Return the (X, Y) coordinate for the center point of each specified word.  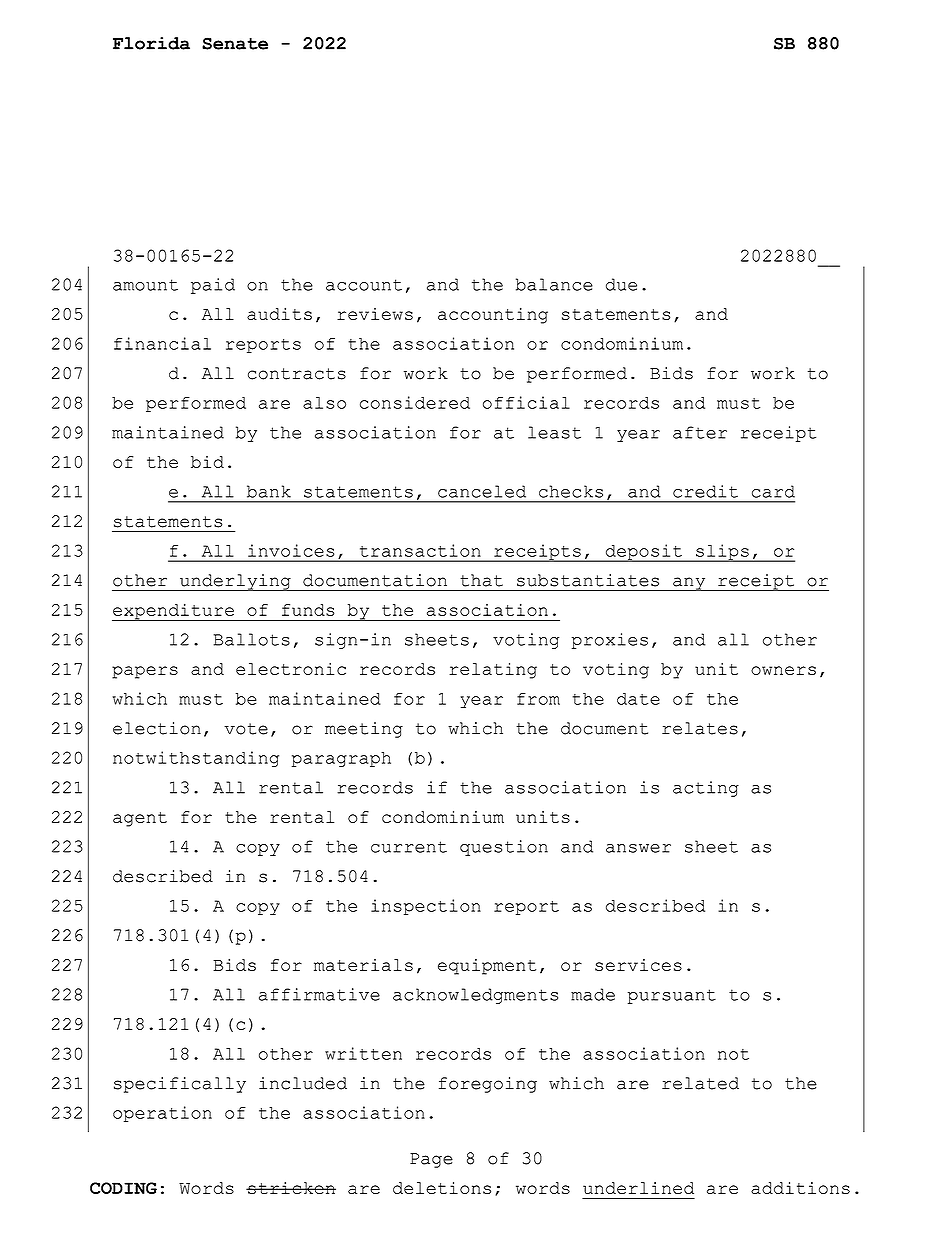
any (689, 584)
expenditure (174, 612)
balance (554, 284)
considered (415, 402)
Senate (235, 43)
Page (431, 1160)
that (481, 580)
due (621, 284)
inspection (426, 907)
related (700, 1083)
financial (162, 343)
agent (140, 819)
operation (162, 1114)
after (700, 432)
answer (638, 848)
